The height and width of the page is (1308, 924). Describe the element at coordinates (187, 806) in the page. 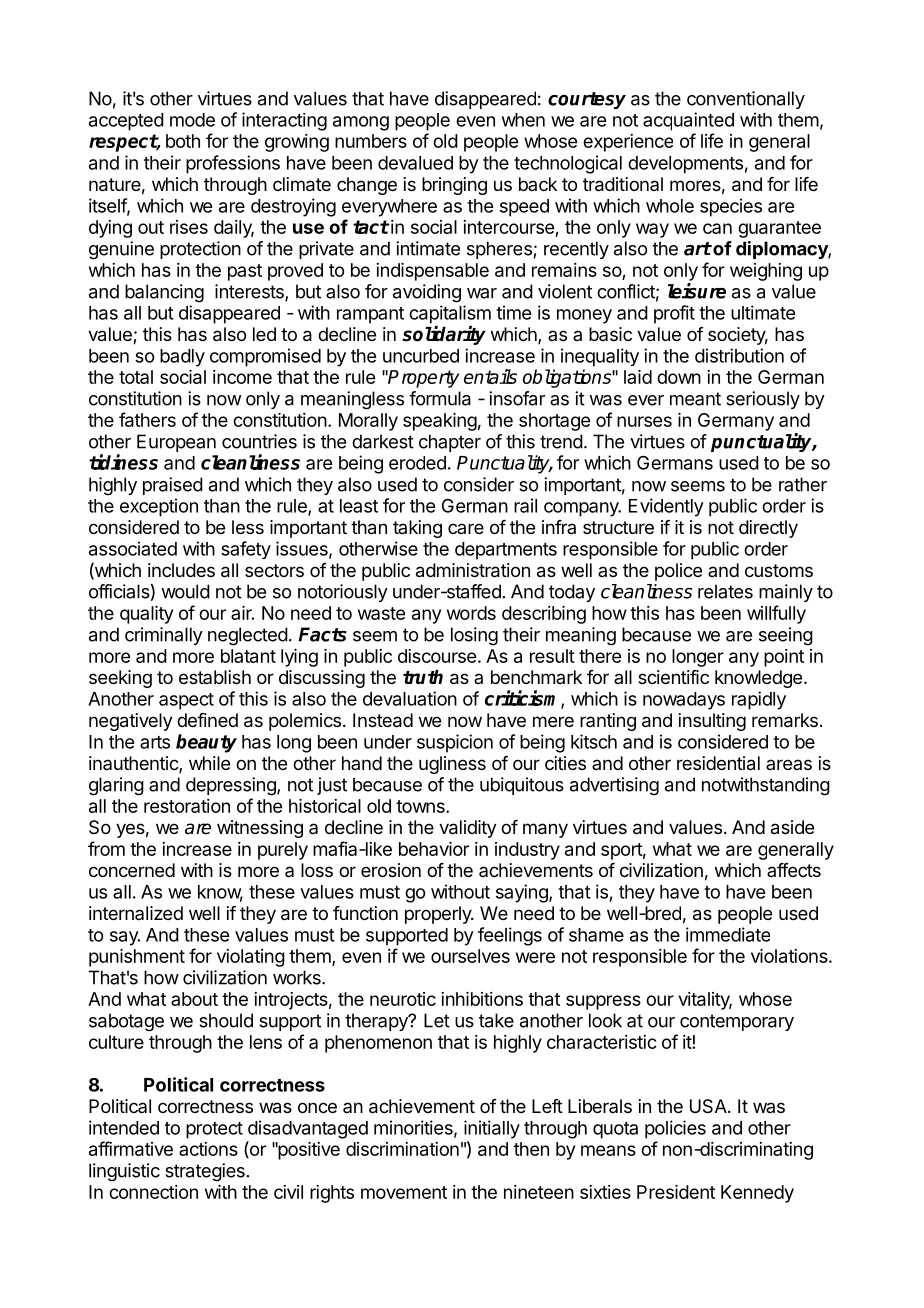

I see `restoration` at that location.
